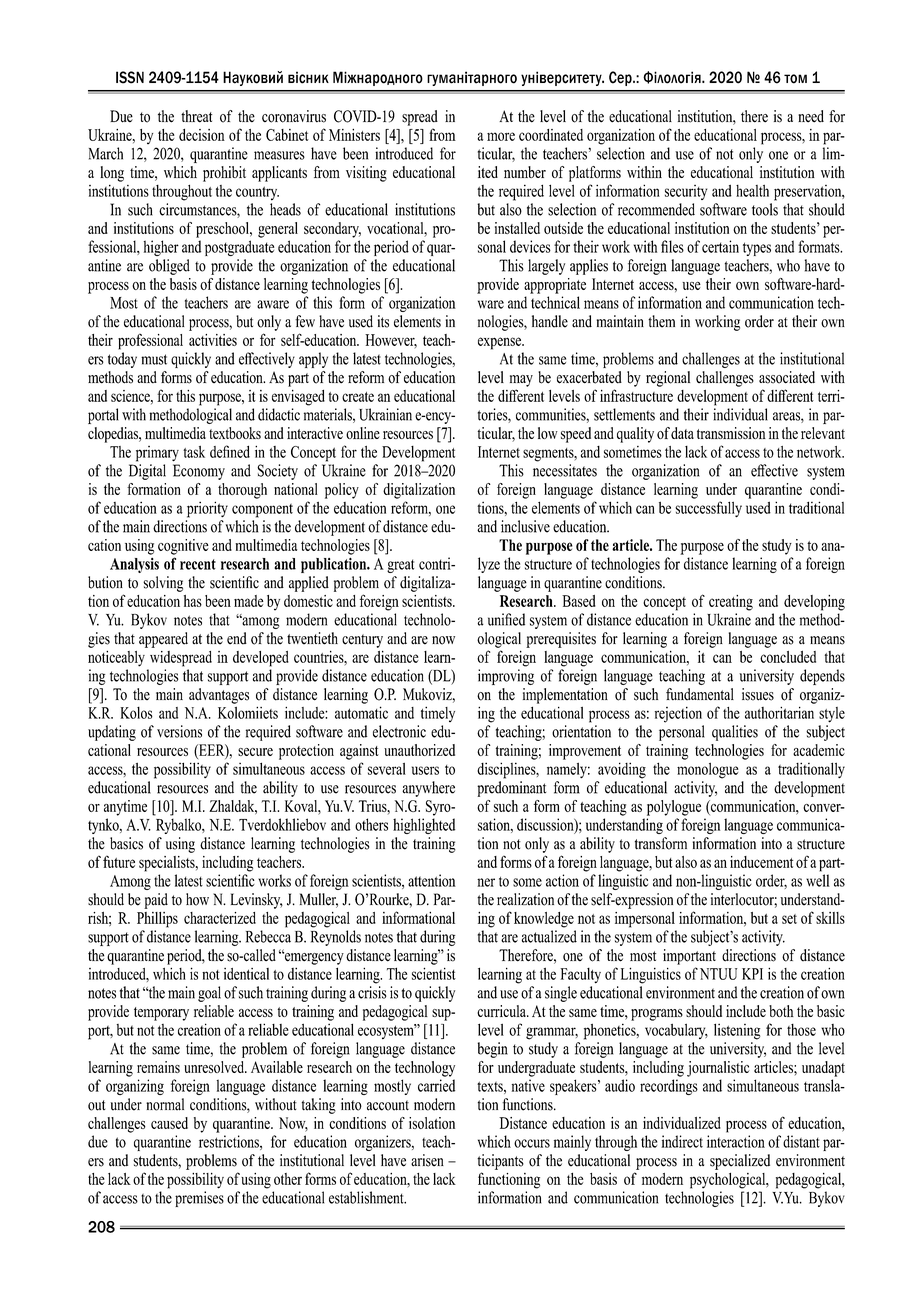 The width and height of the screenshot is (924, 1308). What do you see at coordinates (196, 116) in the screenshot?
I see `threat` at bounding box center [196, 116].
